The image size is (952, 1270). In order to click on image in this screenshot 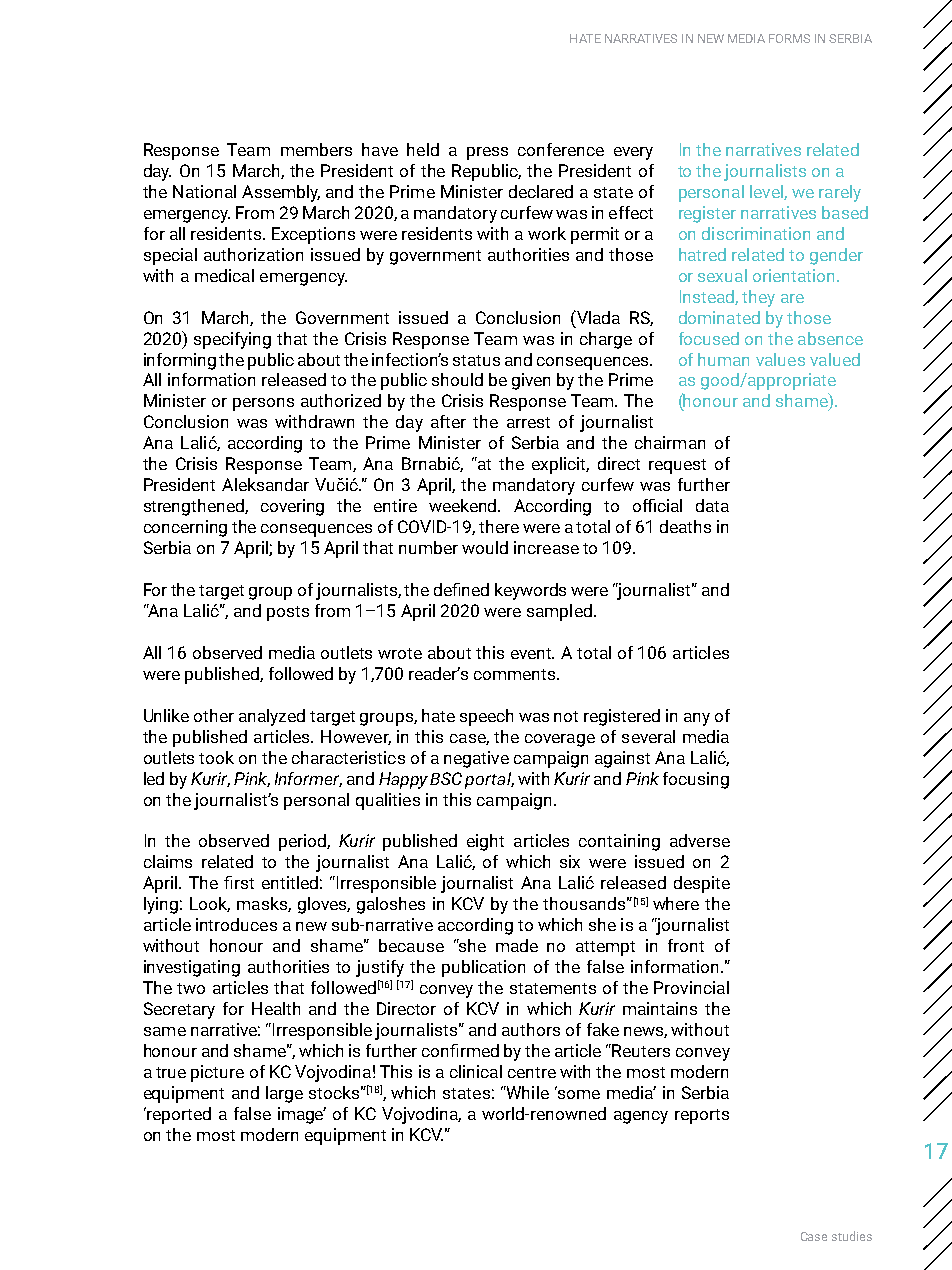, I will do `click(302, 1115)`.
